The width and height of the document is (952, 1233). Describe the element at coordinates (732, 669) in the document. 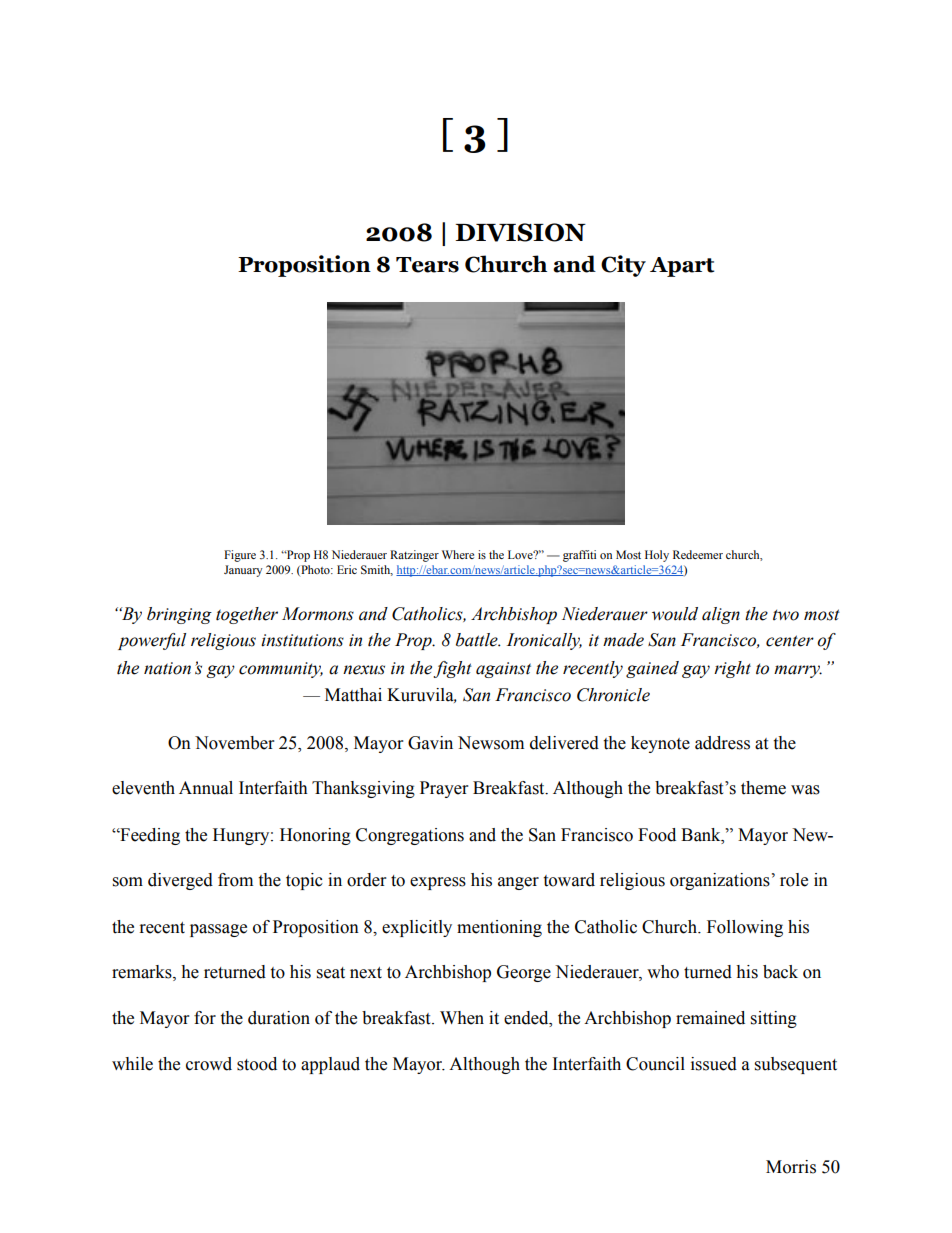

I see `right` at that location.
